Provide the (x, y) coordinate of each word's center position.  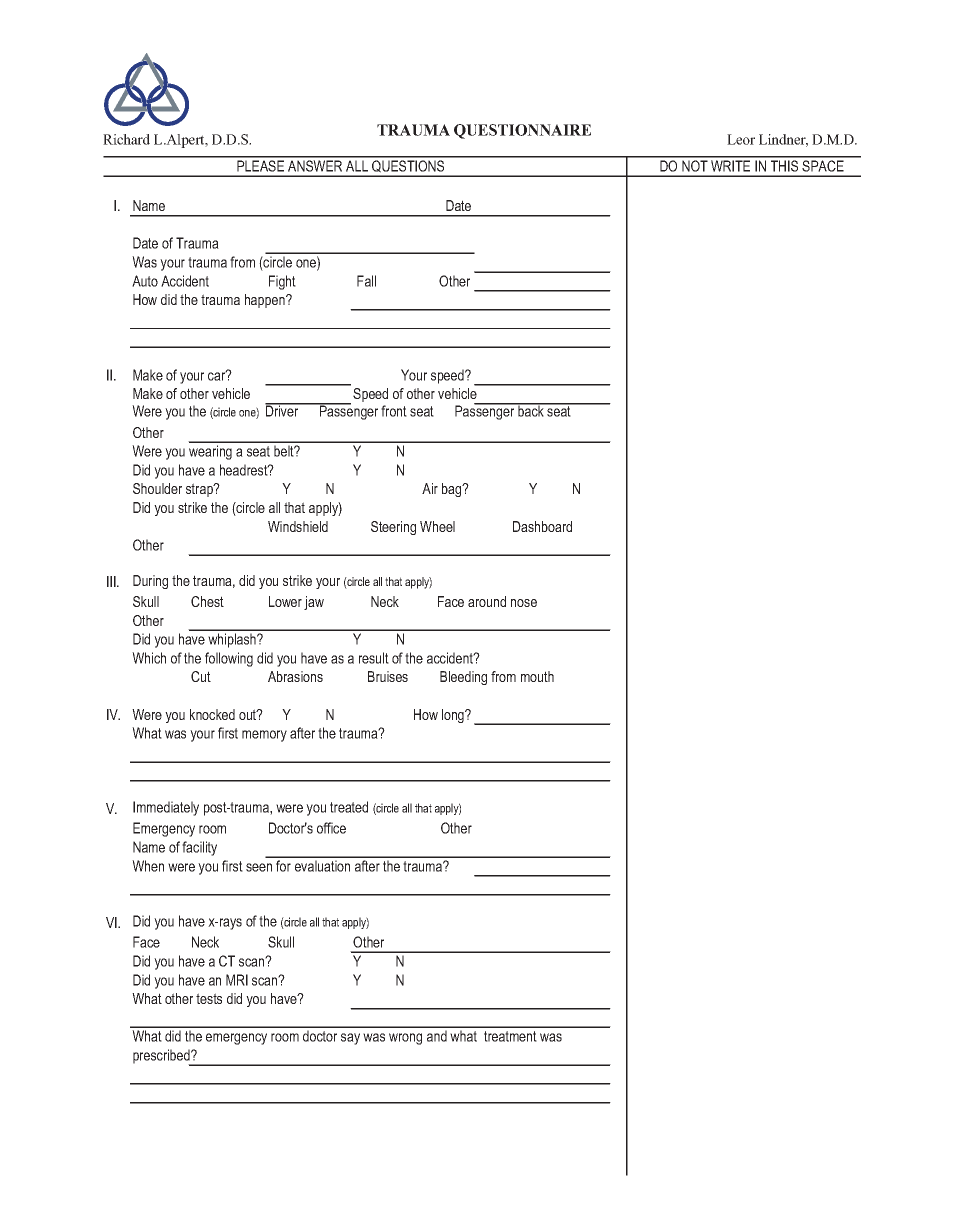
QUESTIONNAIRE (522, 131)
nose (524, 603)
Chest (207, 601)
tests (209, 998)
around (487, 601)
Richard (126, 139)
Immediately (166, 808)
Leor (741, 139)
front (394, 411)
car (218, 375)
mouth (537, 676)
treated (349, 807)
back (531, 410)
